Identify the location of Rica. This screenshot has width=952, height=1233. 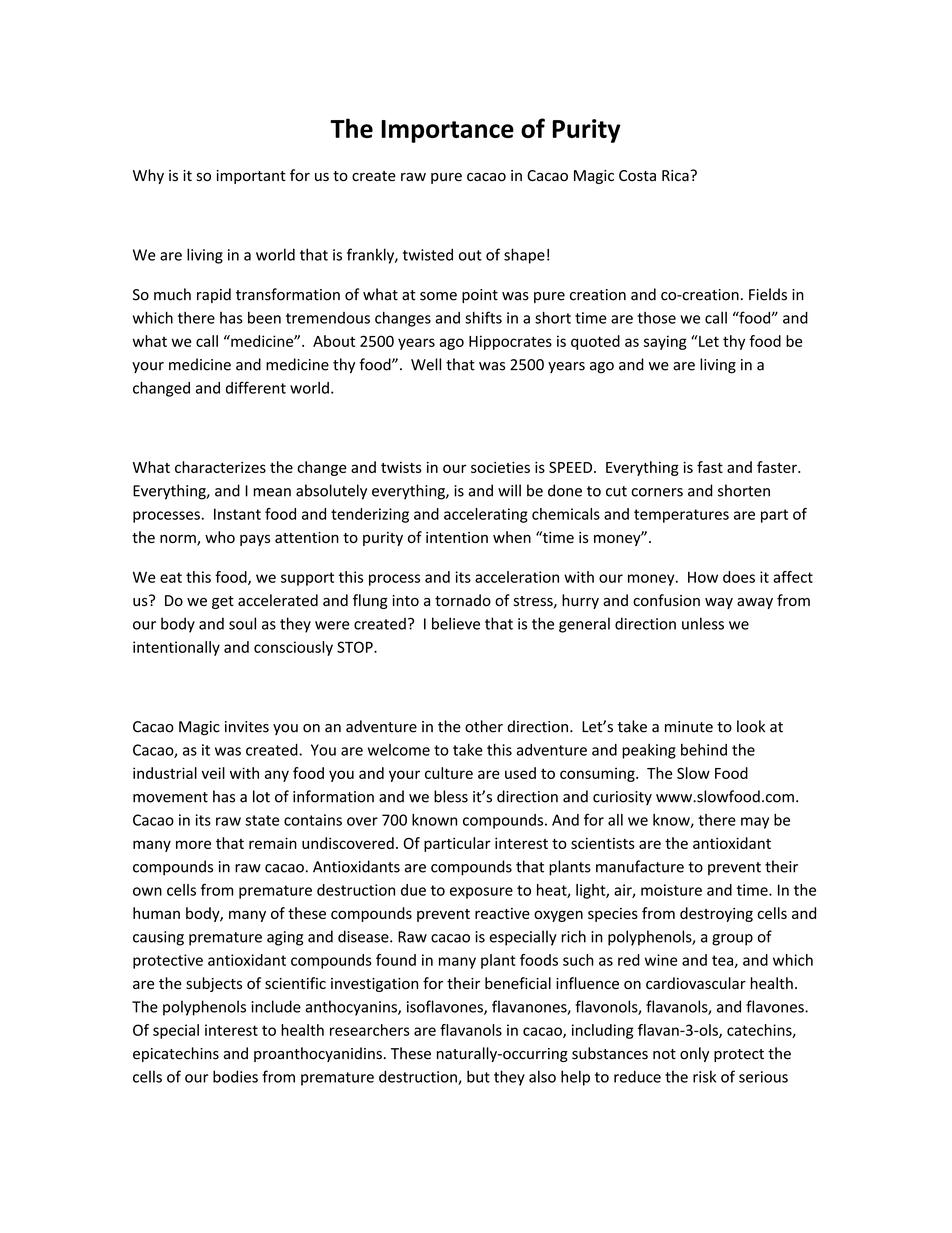
(676, 175).
